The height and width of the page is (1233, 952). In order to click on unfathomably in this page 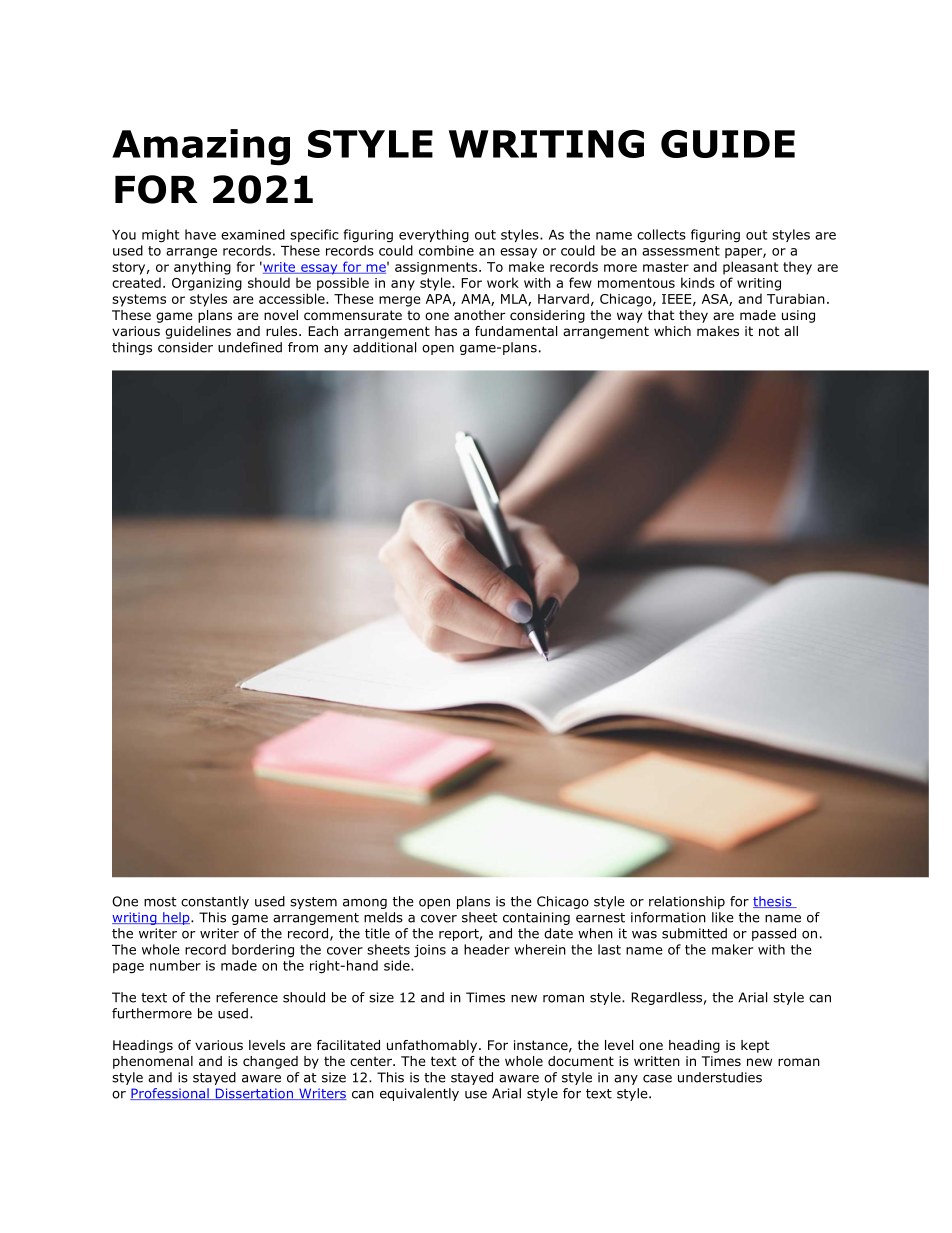, I will do `click(433, 1046)`.
